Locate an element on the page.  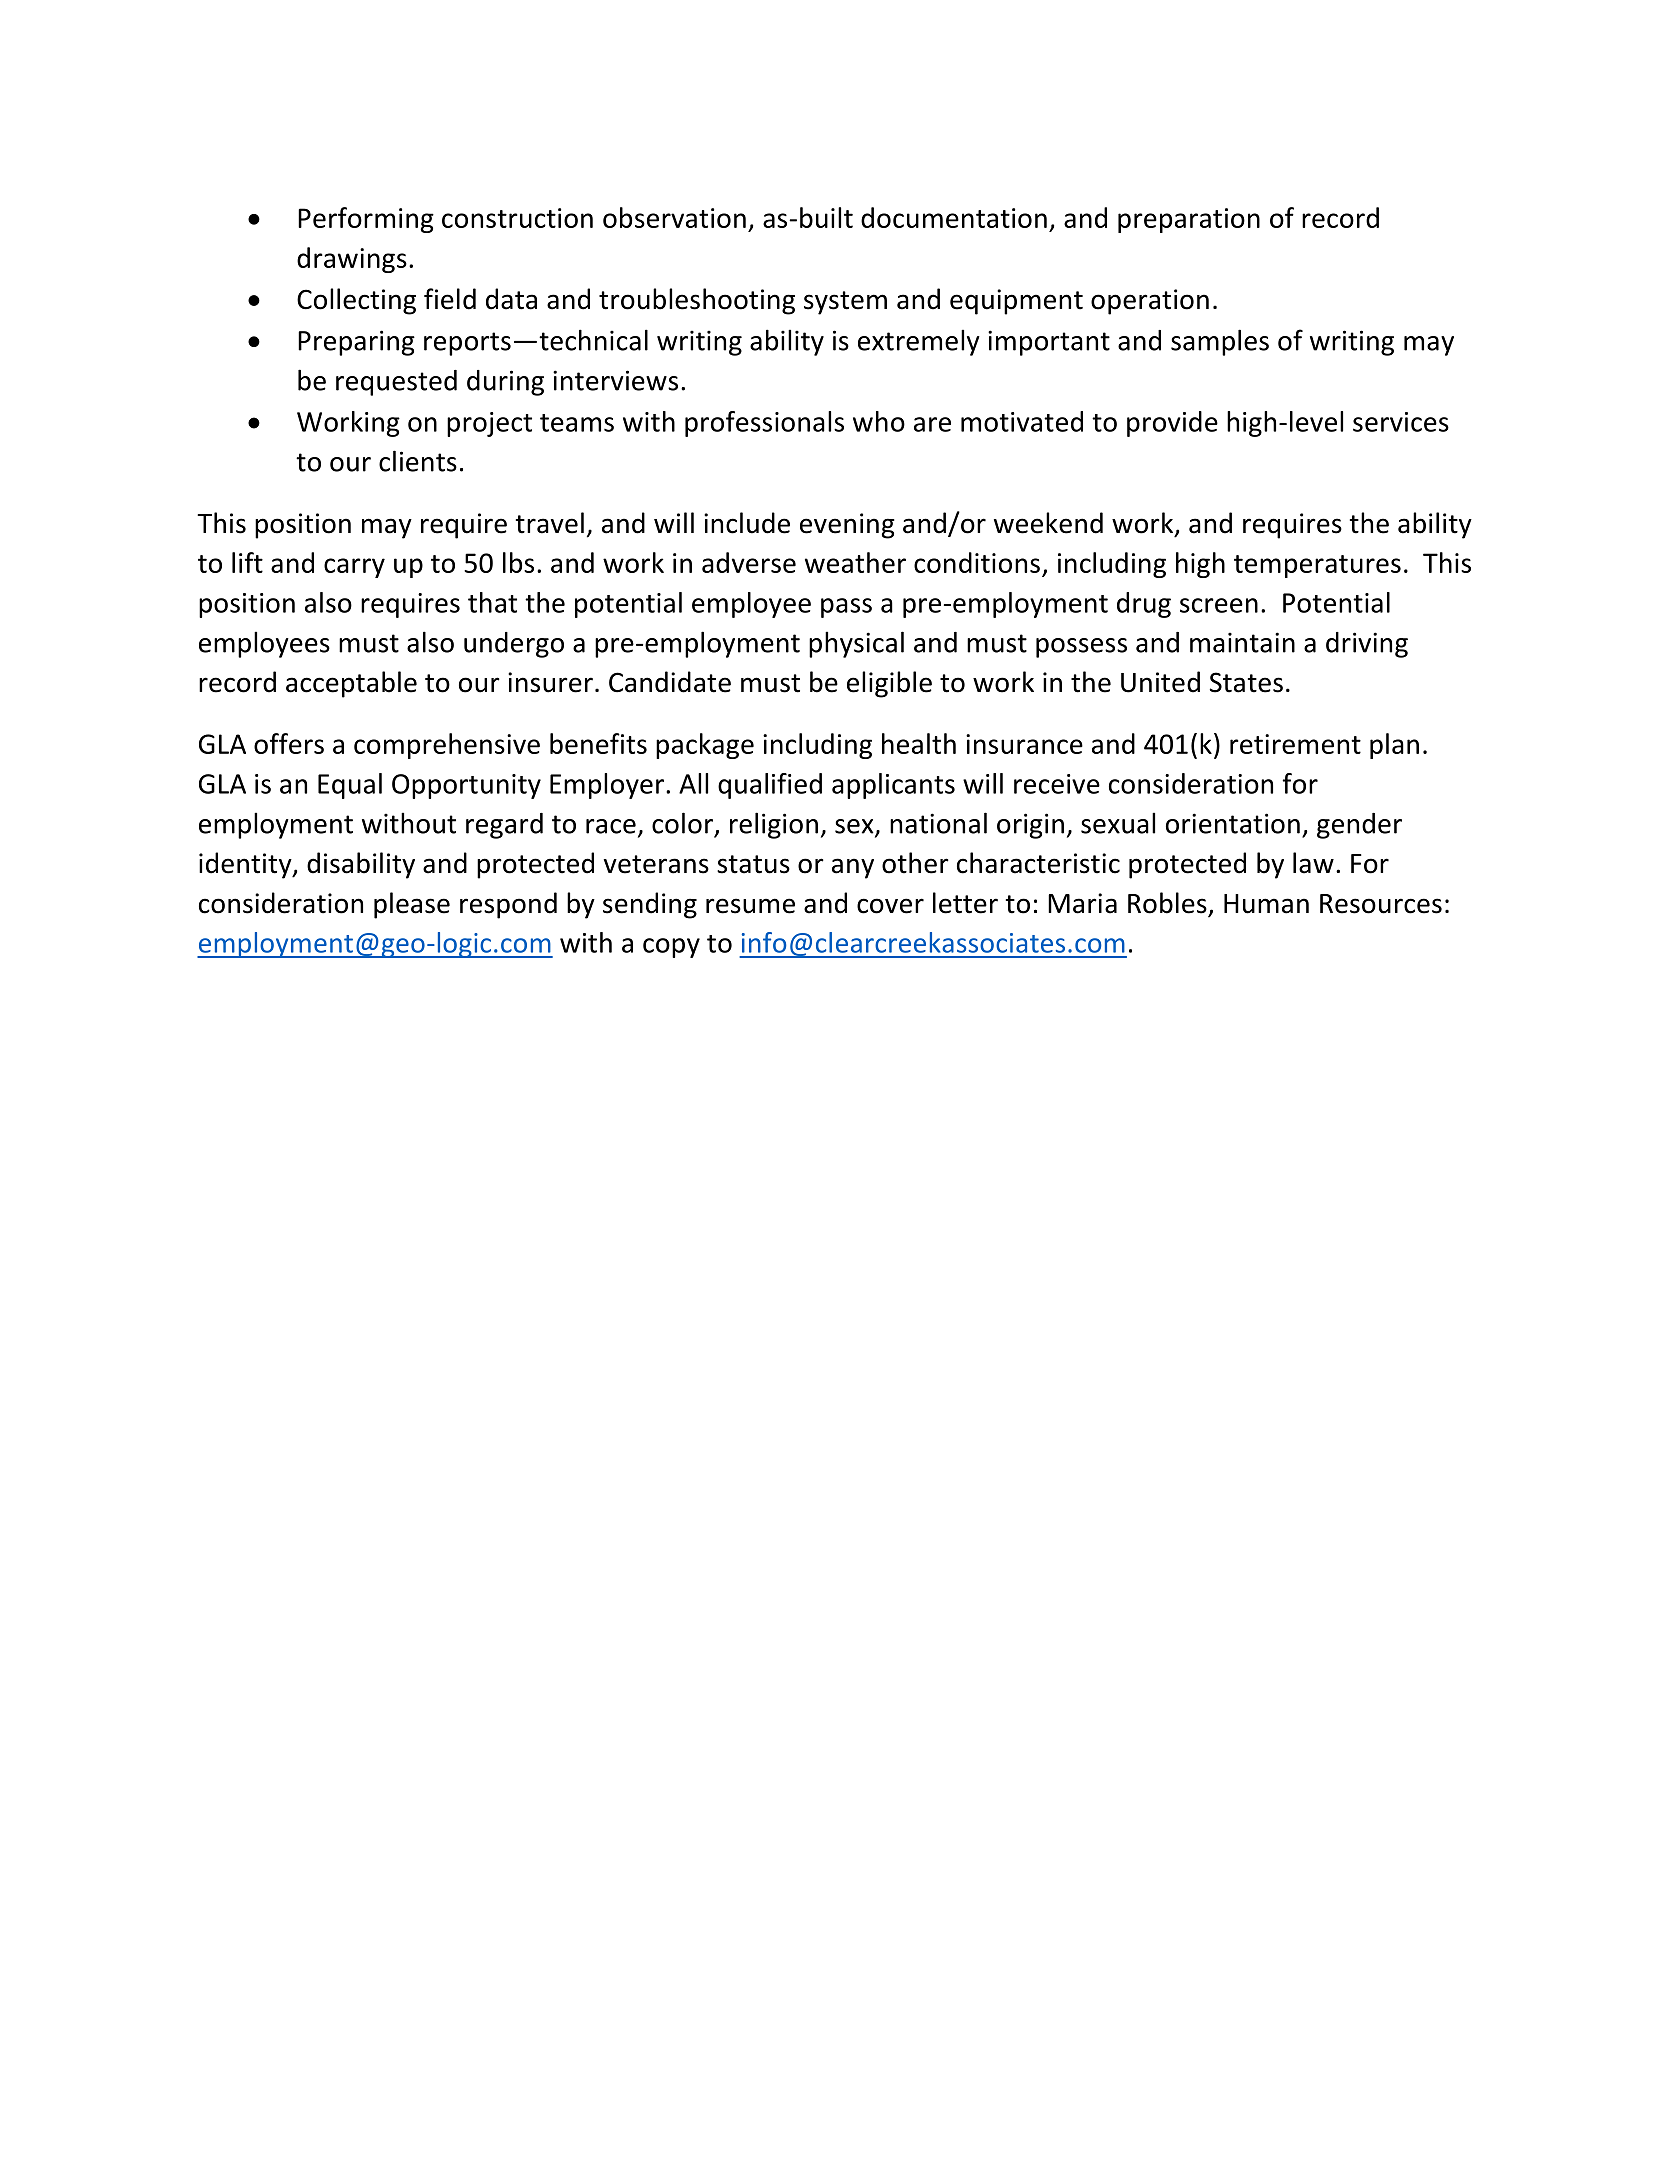
cover is located at coordinates (890, 906).
